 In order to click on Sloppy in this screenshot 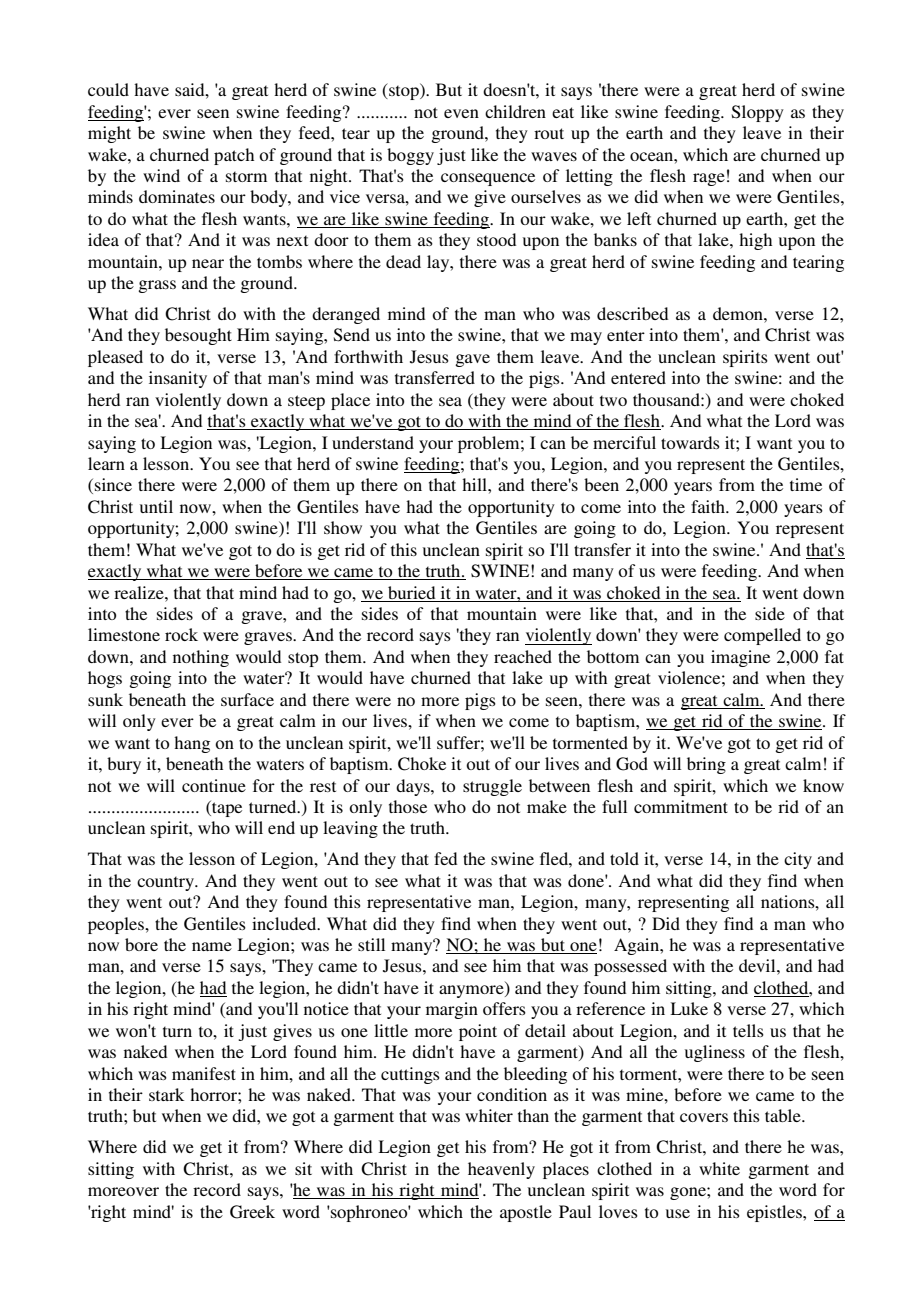, I will do `click(758, 113)`.
